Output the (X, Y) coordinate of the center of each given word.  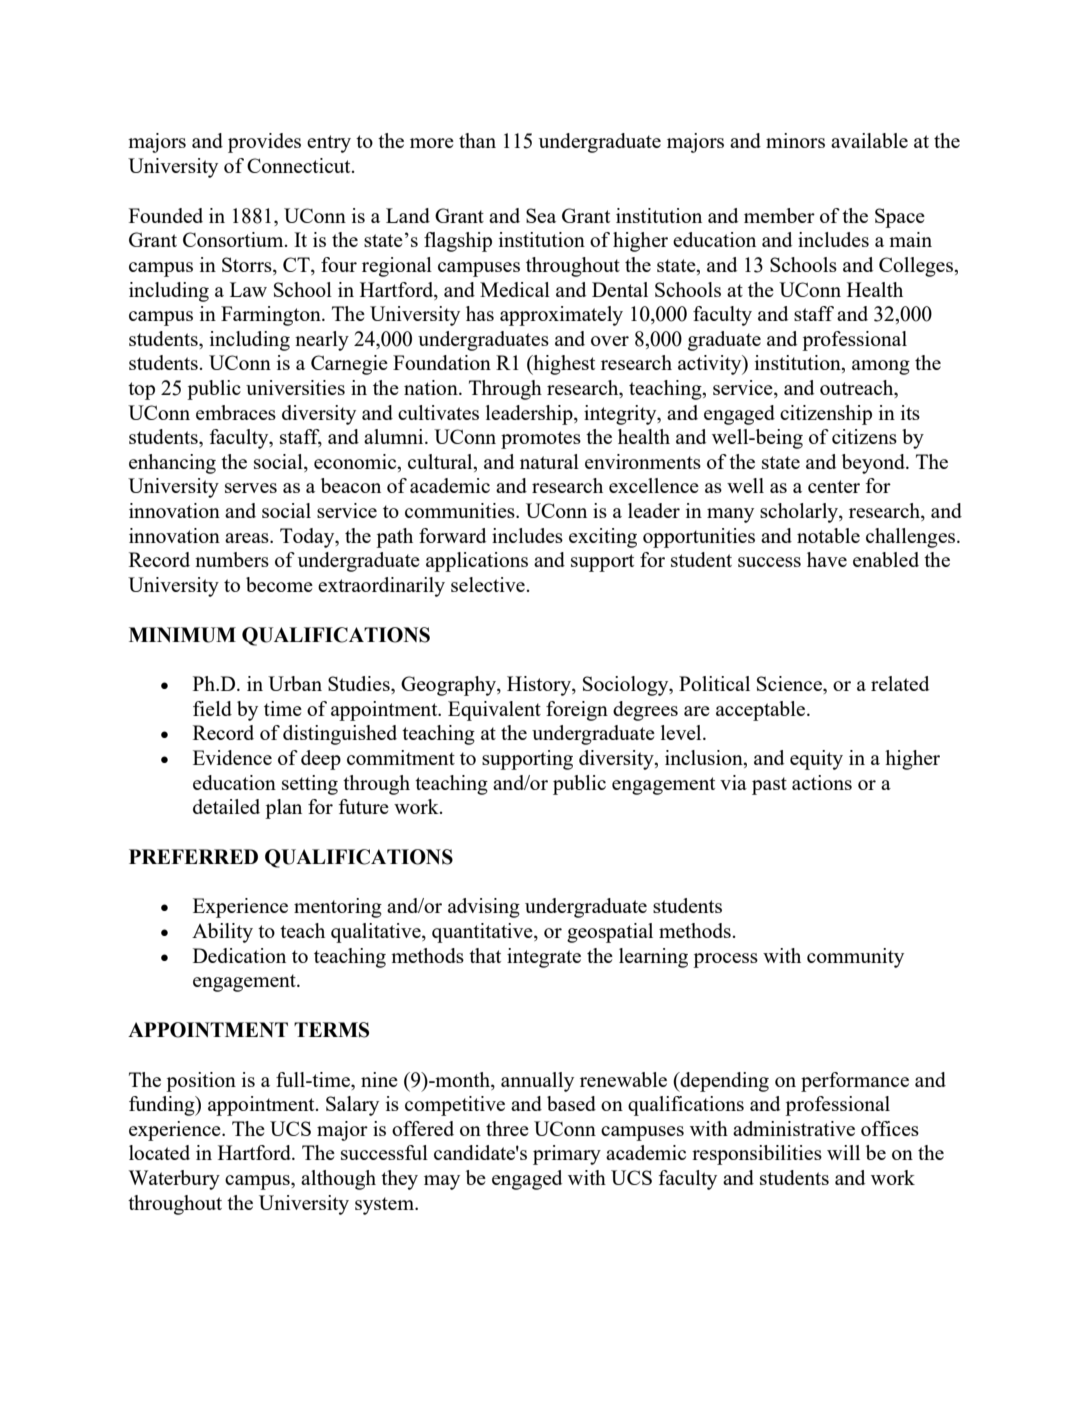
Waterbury (174, 1180)
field (212, 708)
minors (795, 140)
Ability (222, 933)
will (843, 1152)
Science (790, 683)
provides (264, 143)
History (540, 686)
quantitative (483, 933)
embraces (236, 412)
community (855, 958)
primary (567, 1155)
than (477, 140)
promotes (541, 440)
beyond (874, 464)
